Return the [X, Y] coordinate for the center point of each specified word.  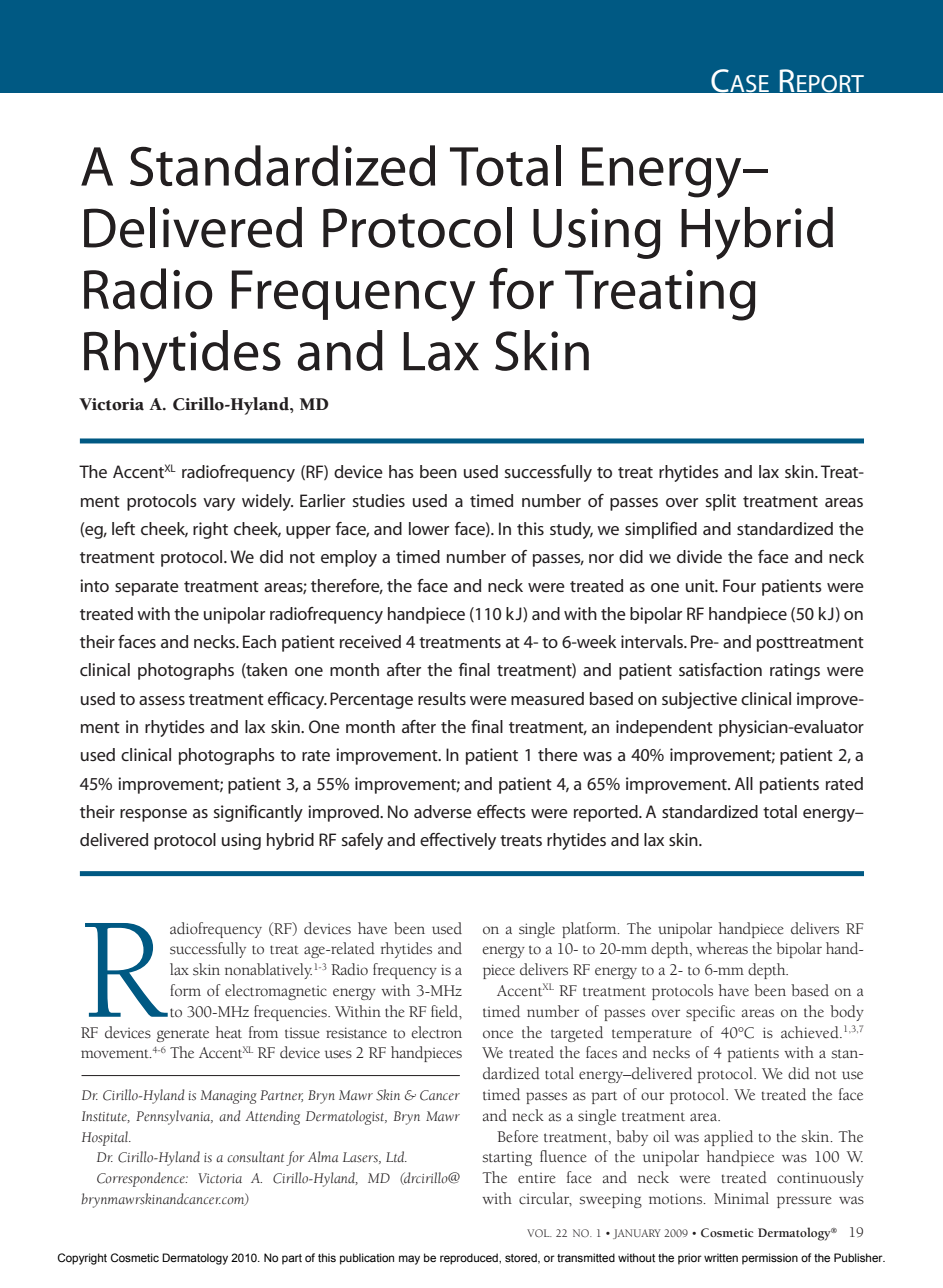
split [721, 502]
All [744, 783]
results [442, 698]
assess [162, 700]
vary [219, 504]
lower [429, 528]
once [498, 1034]
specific [710, 1013]
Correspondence [142, 1179]
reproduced [470, 1259]
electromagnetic [276, 992]
